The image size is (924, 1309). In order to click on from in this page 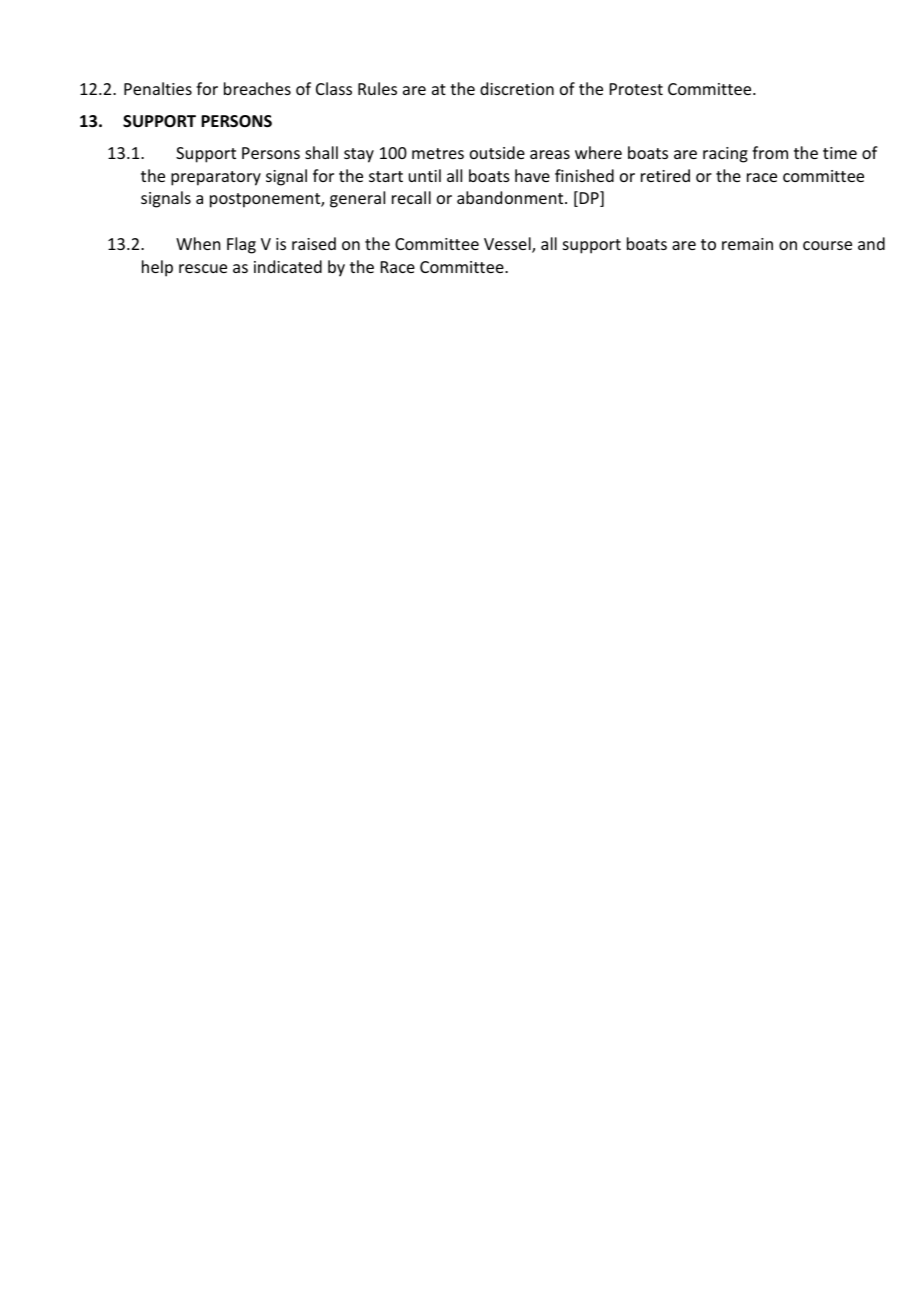, I will do `click(770, 152)`.
